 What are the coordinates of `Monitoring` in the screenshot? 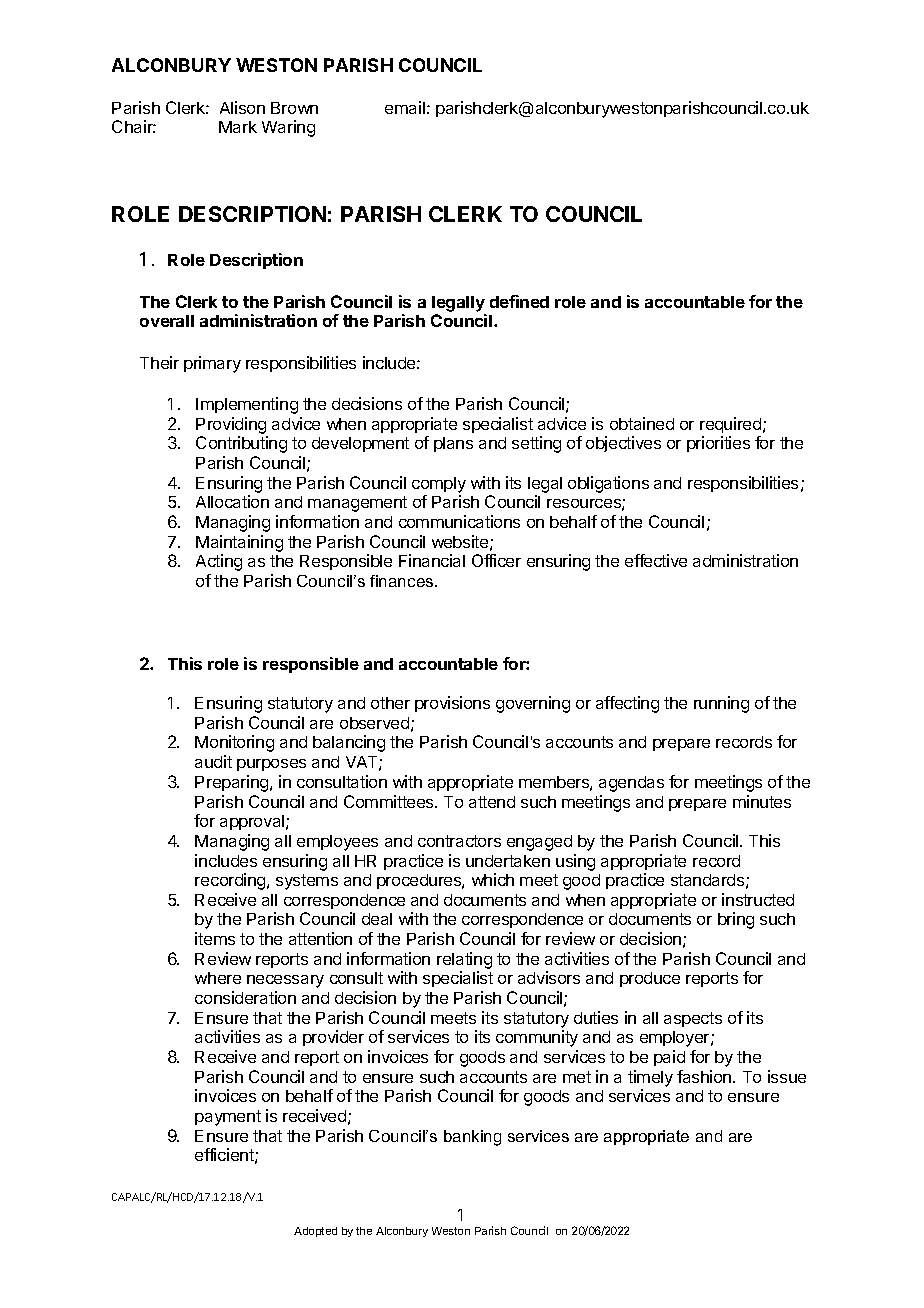 It's located at (234, 743).
